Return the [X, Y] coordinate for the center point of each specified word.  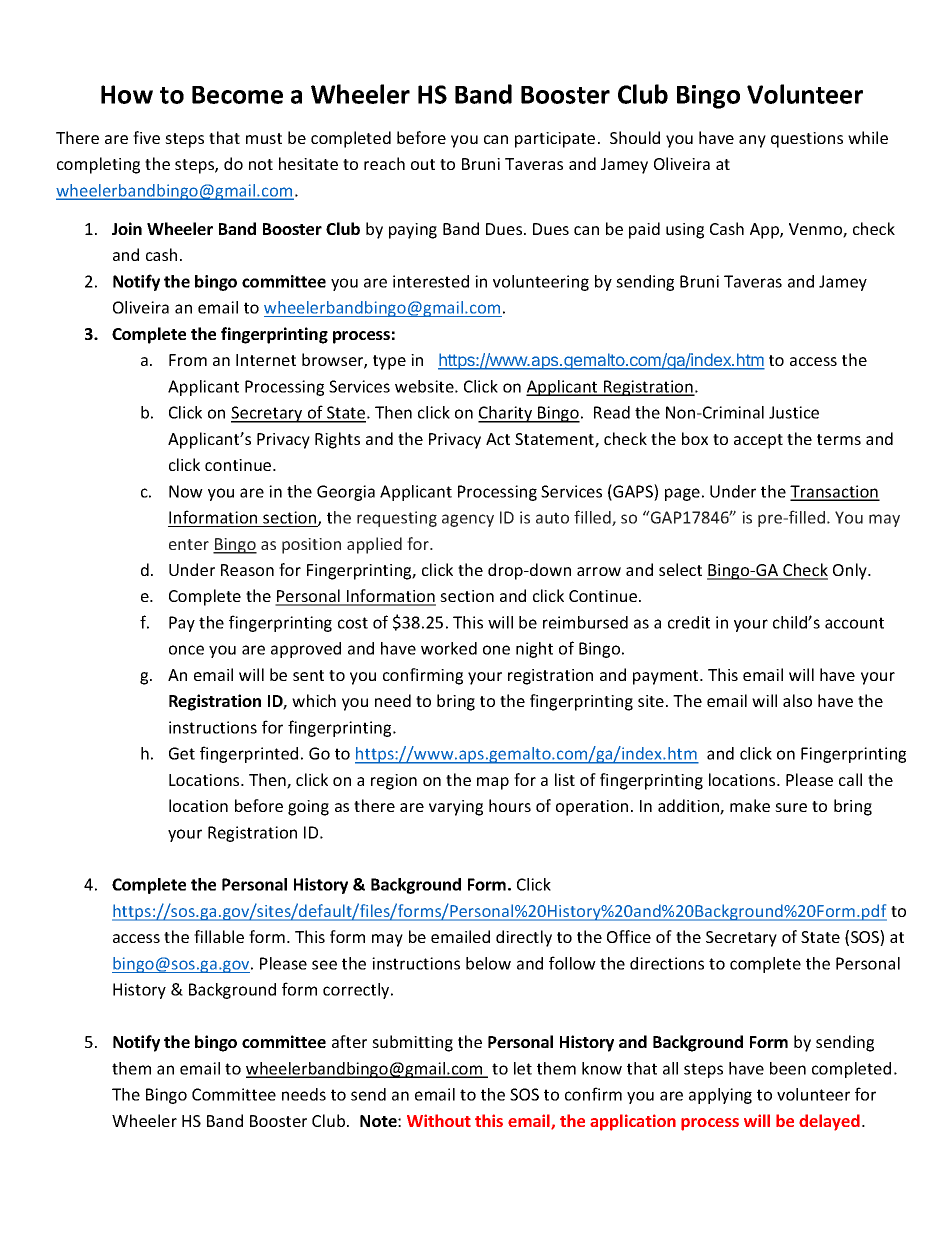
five [146, 137]
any [752, 141]
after [349, 1041]
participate [555, 140]
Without [439, 1120]
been [788, 1068]
